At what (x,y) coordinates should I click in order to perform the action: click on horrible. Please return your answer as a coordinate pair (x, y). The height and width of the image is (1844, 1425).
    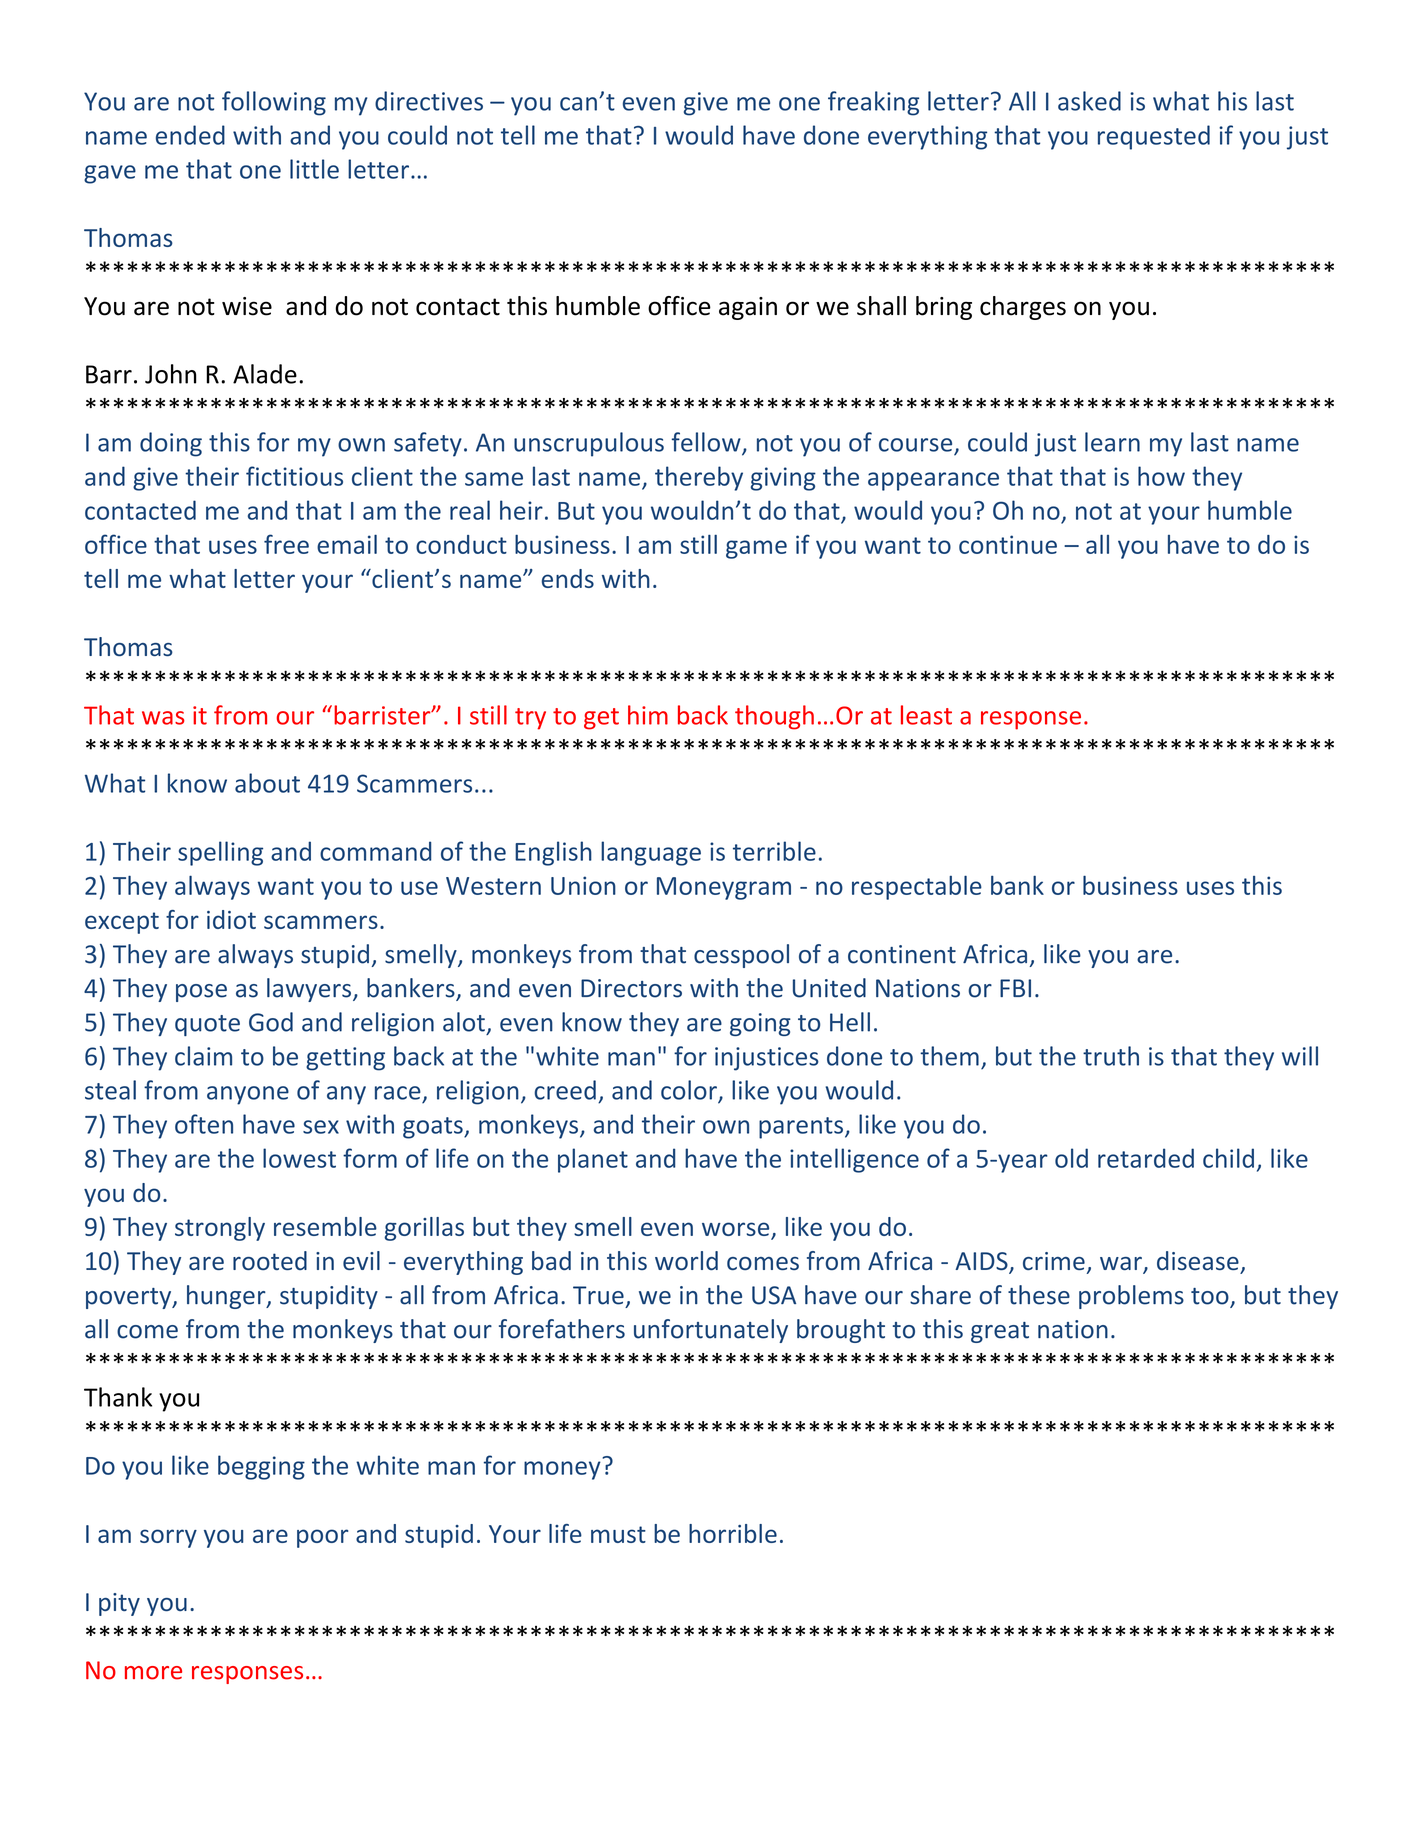
    Looking at the image, I should click on (733, 1533).
